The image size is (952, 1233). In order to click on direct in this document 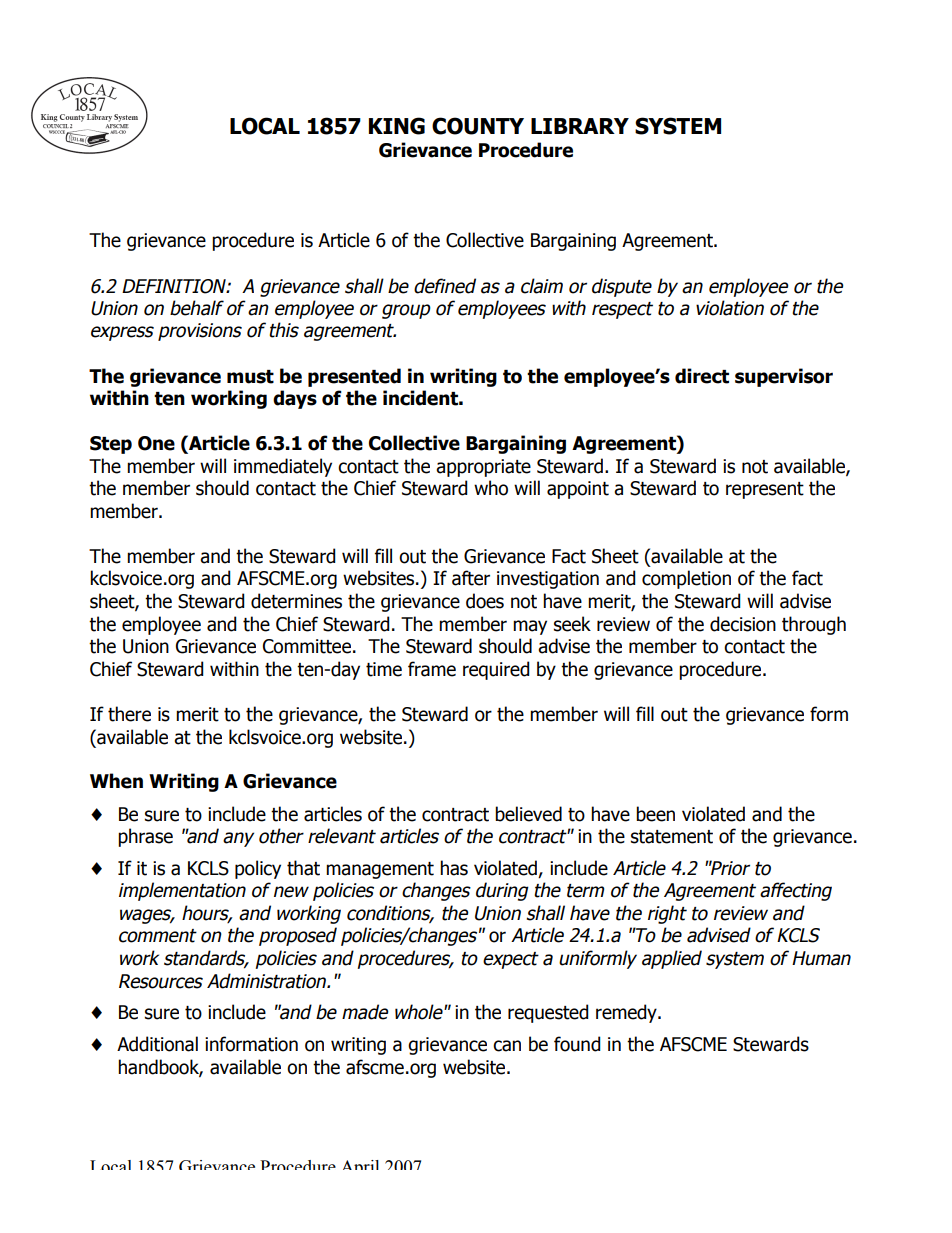, I will do `click(702, 376)`.
